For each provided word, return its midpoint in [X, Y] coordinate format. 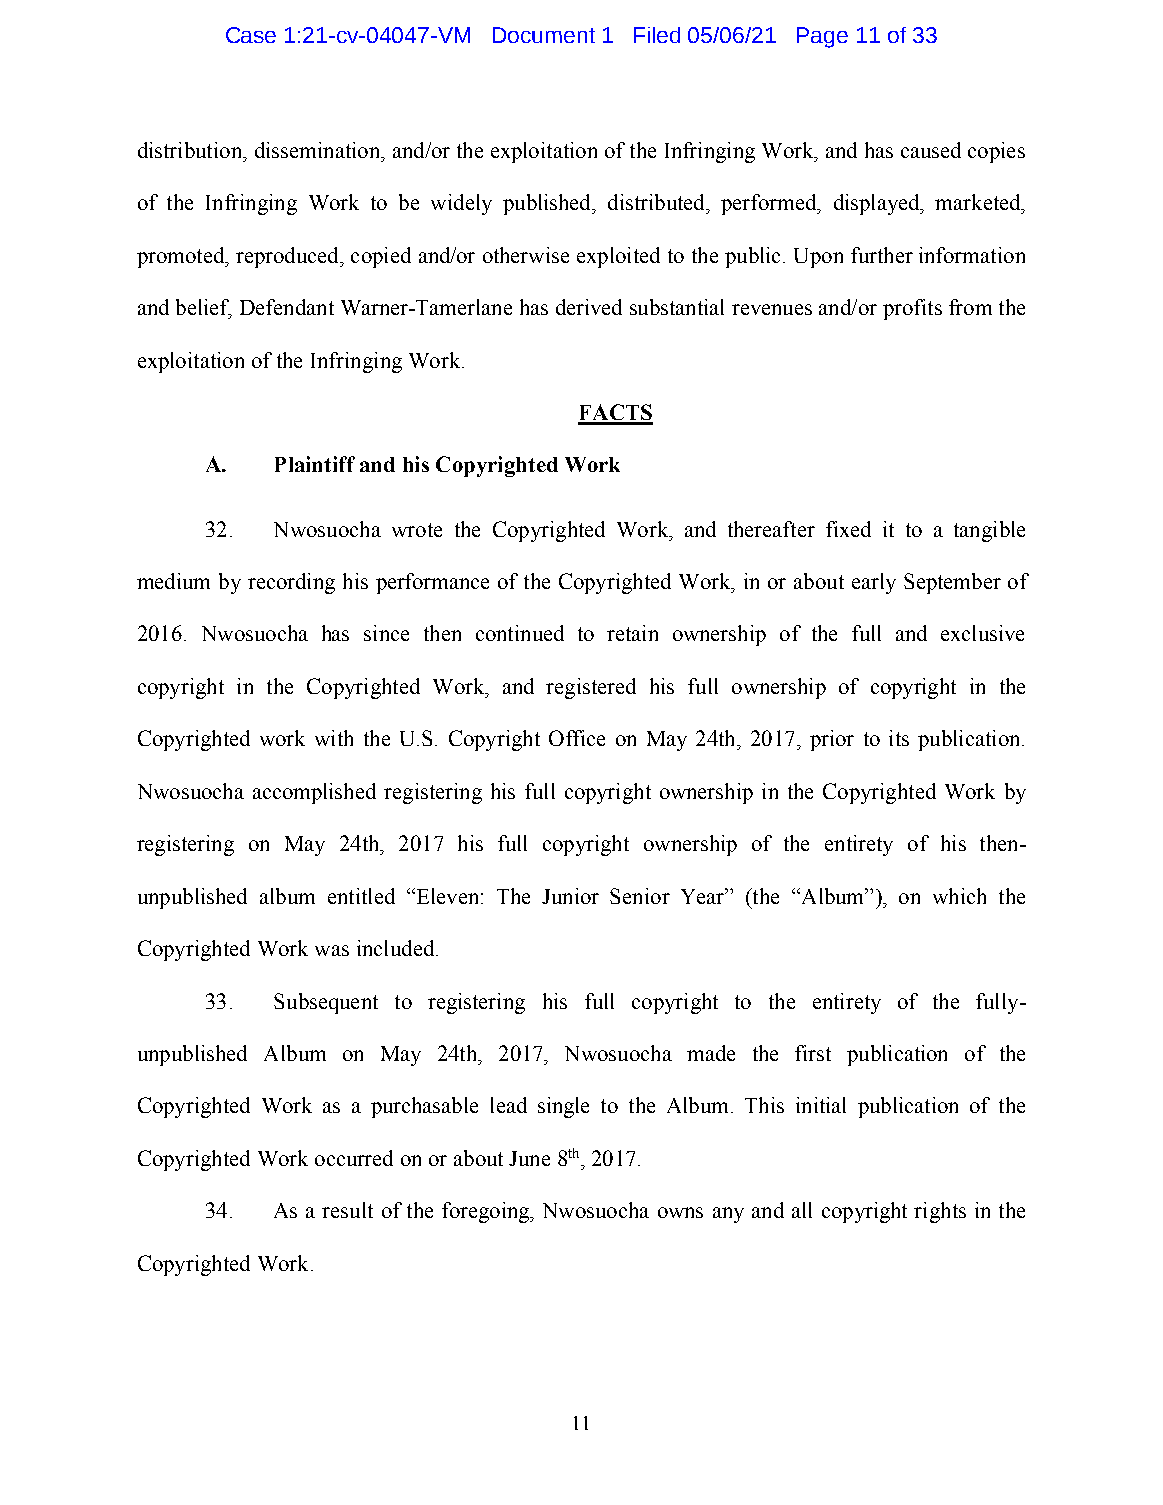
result [347, 1210]
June [529, 1158]
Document [544, 35]
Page [822, 37]
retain [632, 633]
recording [291, 583]
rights [940, 1212]
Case [251, 35]
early [874, 583]
